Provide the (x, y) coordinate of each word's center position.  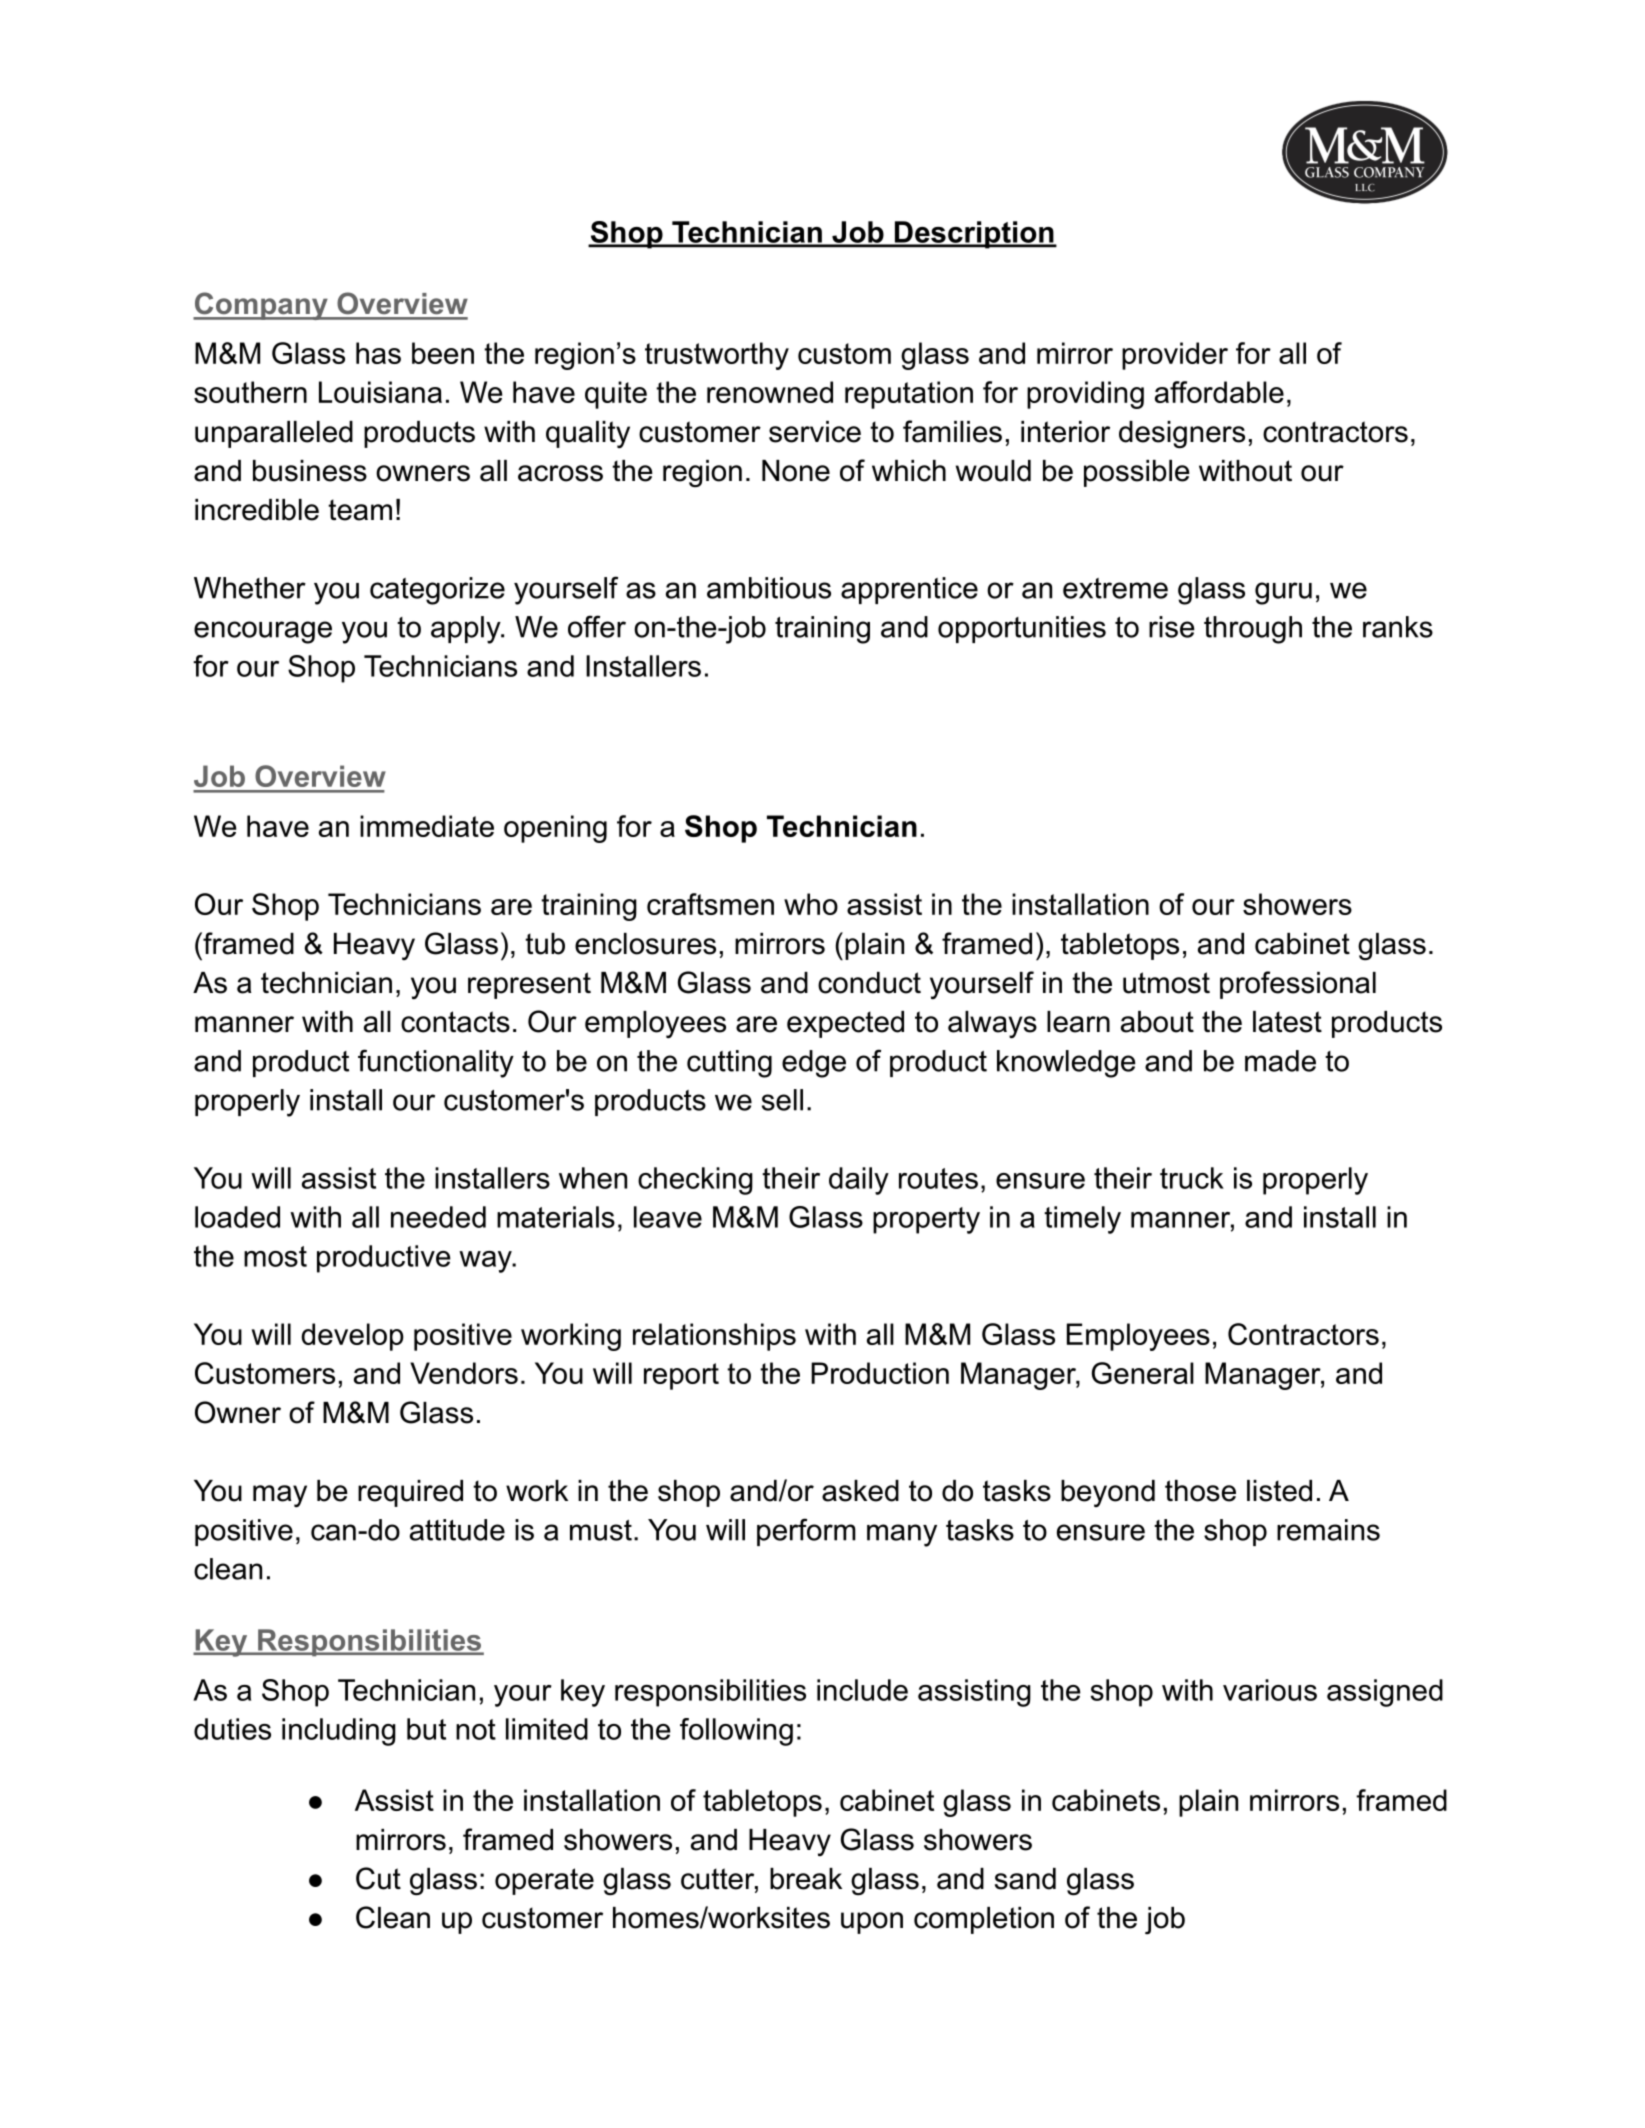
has (378, 353)
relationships (714, 1337)
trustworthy (717, 356)
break (806, 1879)
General (1143, 1373)
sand (1025, 1879)
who (811, 904)
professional (1298, 985)
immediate (427, 826)
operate (544, 1881)
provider (1175, 356)
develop (352, 1337)
